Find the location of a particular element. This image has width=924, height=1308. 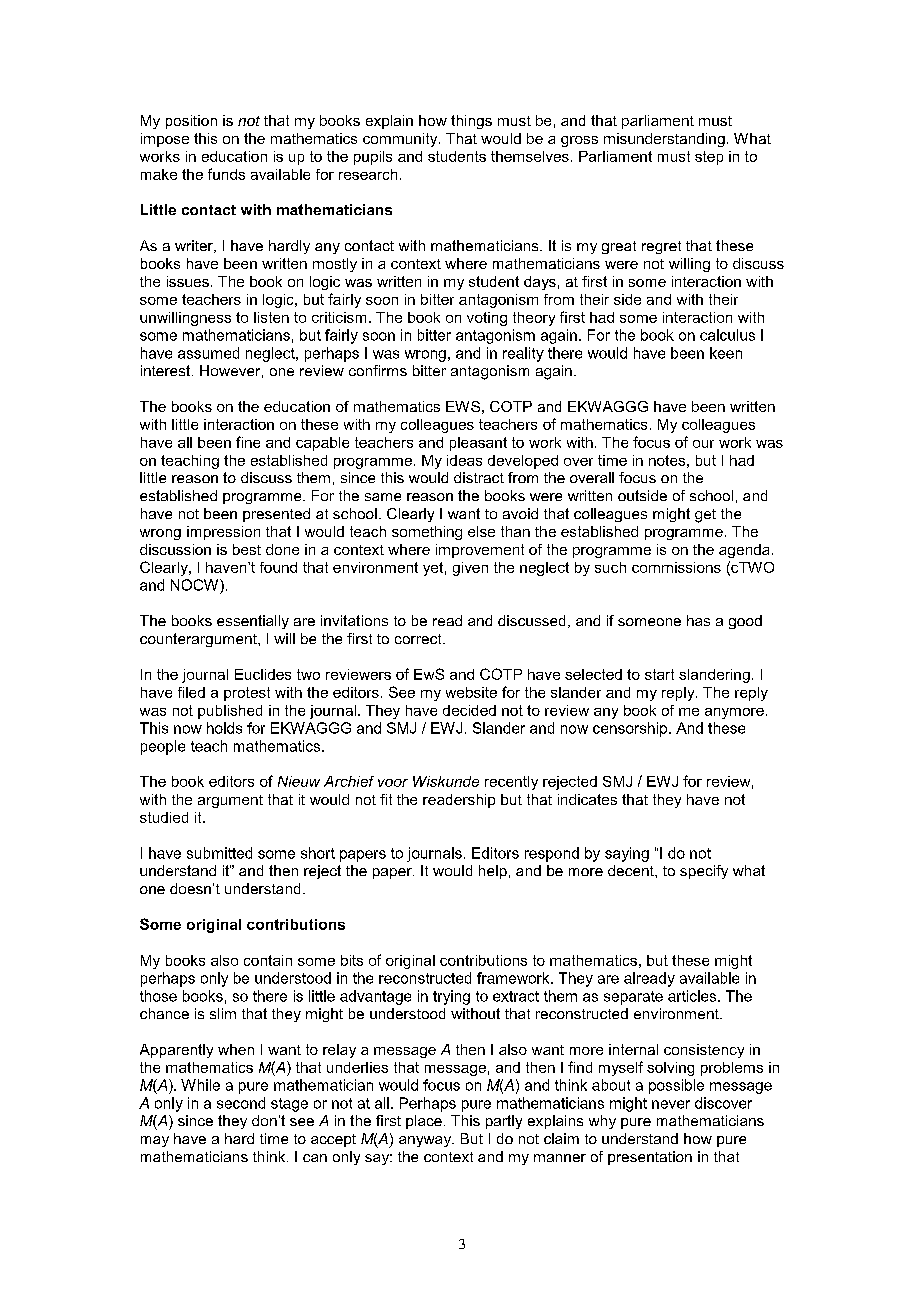

second is located at coordinates (241, 1103).
